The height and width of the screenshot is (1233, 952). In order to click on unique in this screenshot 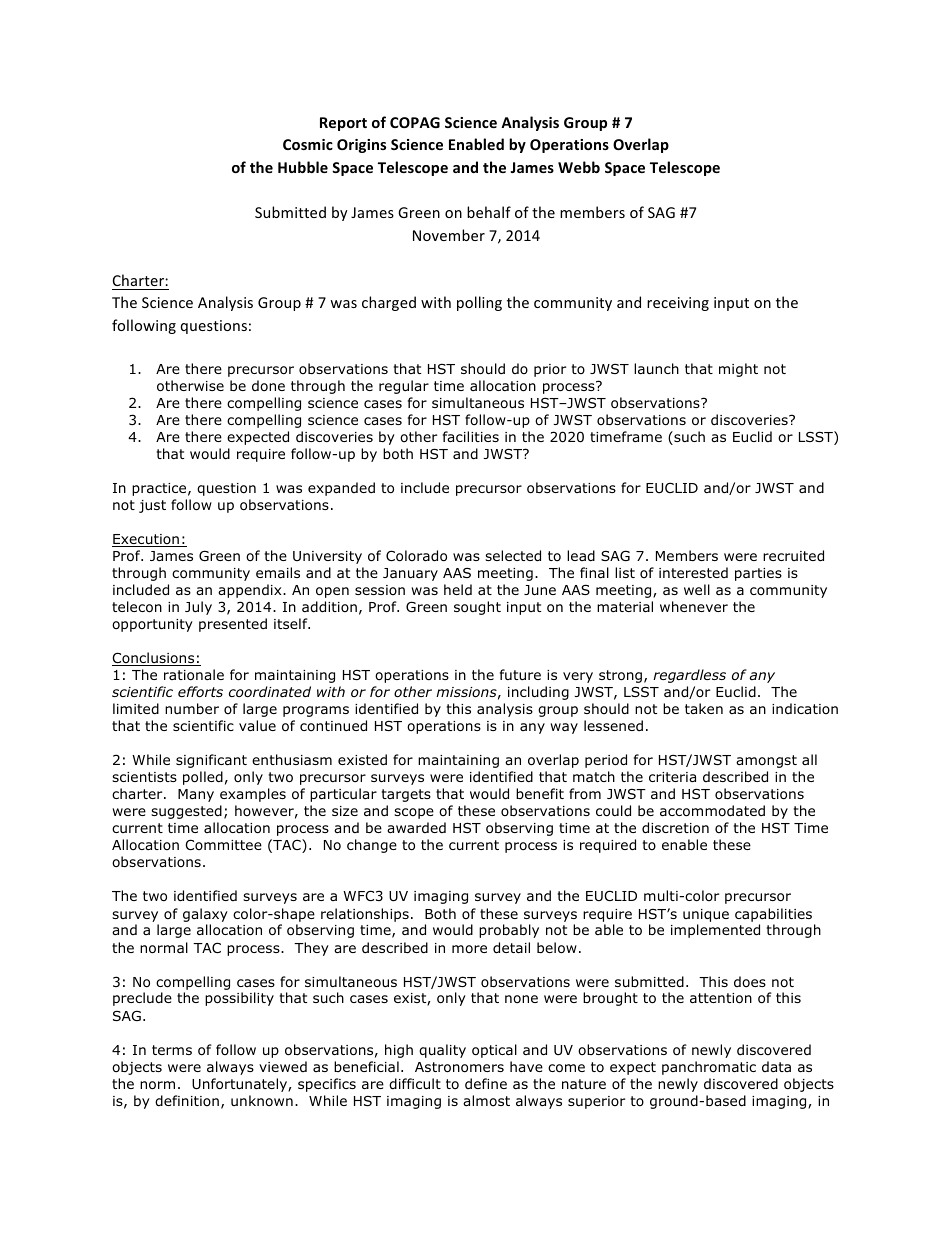, I will do `click(706, 915)`.
